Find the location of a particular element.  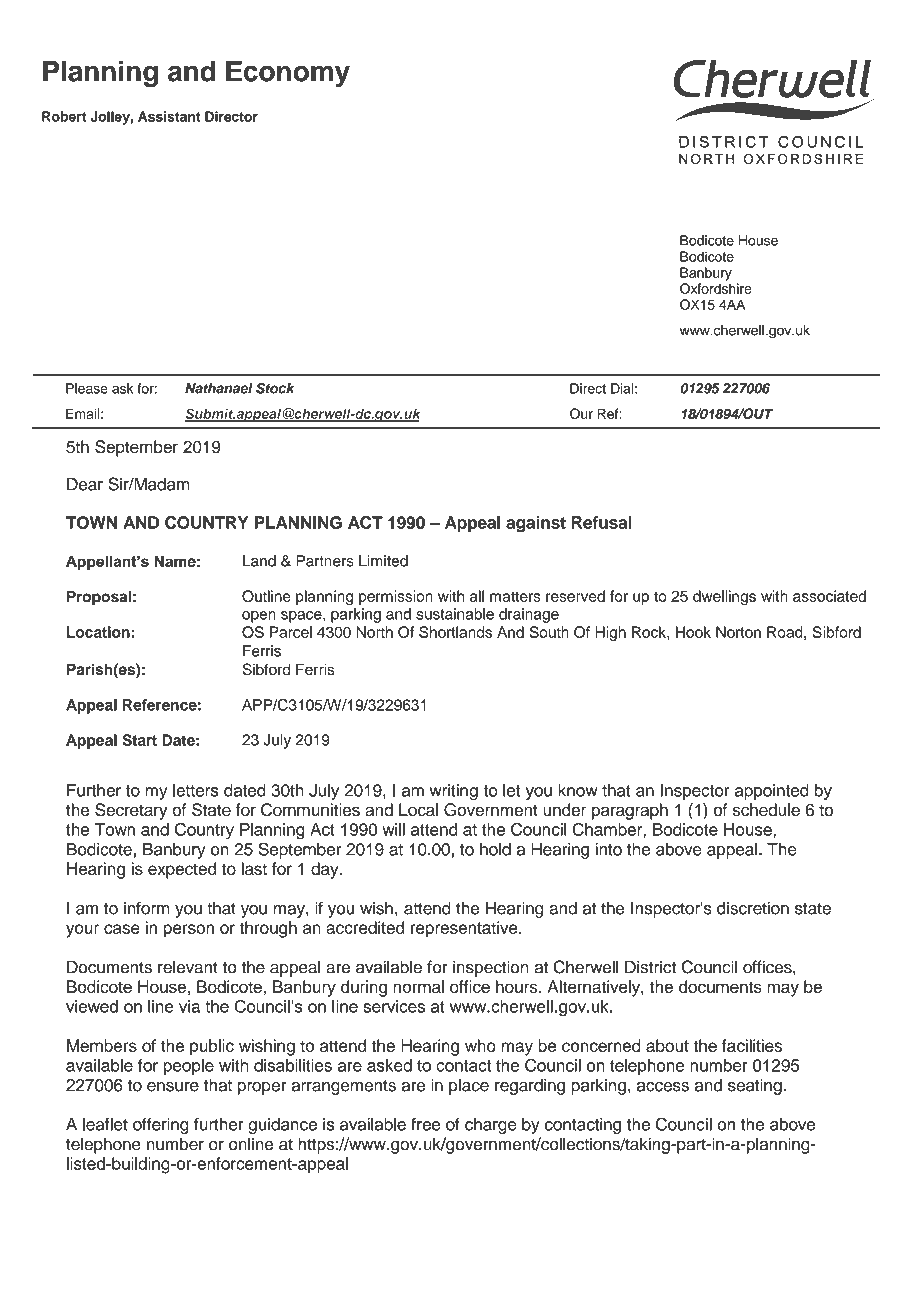

writing is located at coordinates (454, 792).
